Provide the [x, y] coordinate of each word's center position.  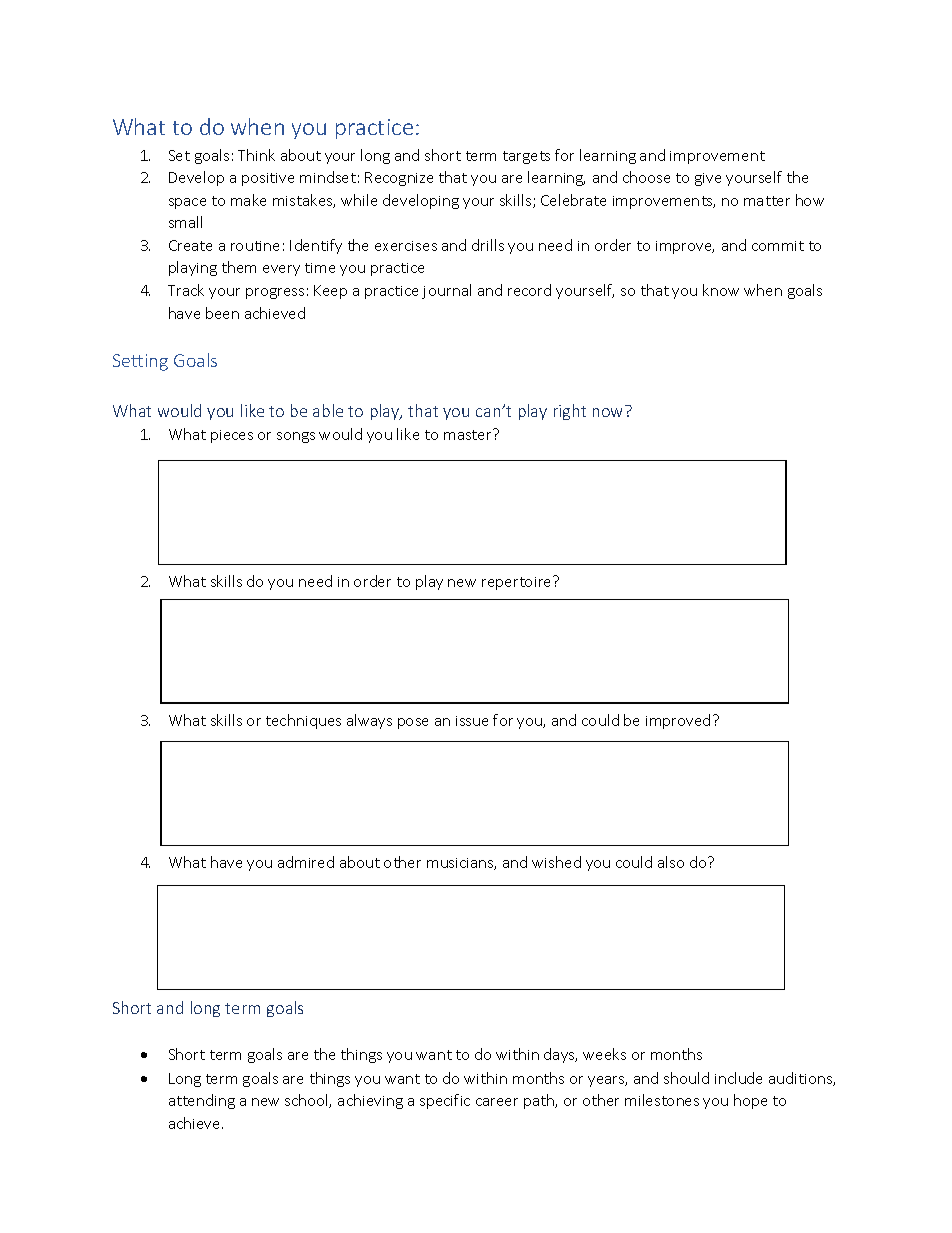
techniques [303, 721]
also [671, 862]
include [738, 1078]
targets [526, 157]
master [469, 434]
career [497, 1102]
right [570, 412]
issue [472, 721]
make [248, 200]
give [708, 179]
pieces [232, 436]
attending [202, 1101]
